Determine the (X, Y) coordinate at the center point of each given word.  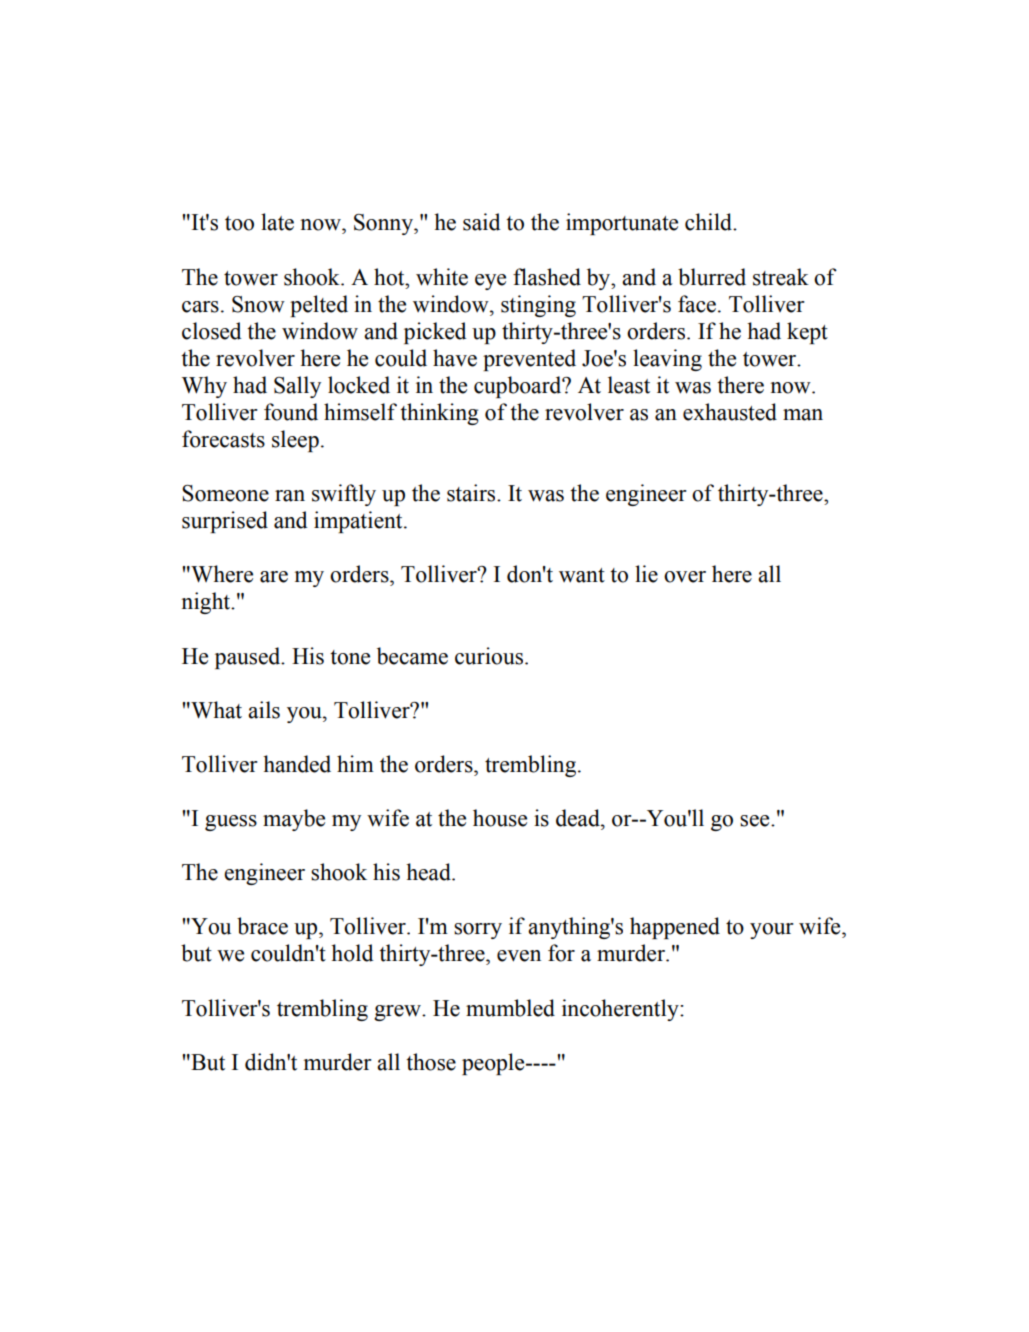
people (494, 1064)
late (277, 222)
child (710, 222)
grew (398, 1013)
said (482, 222)
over (685, 577)
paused (249, 658)
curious (490, 656)
